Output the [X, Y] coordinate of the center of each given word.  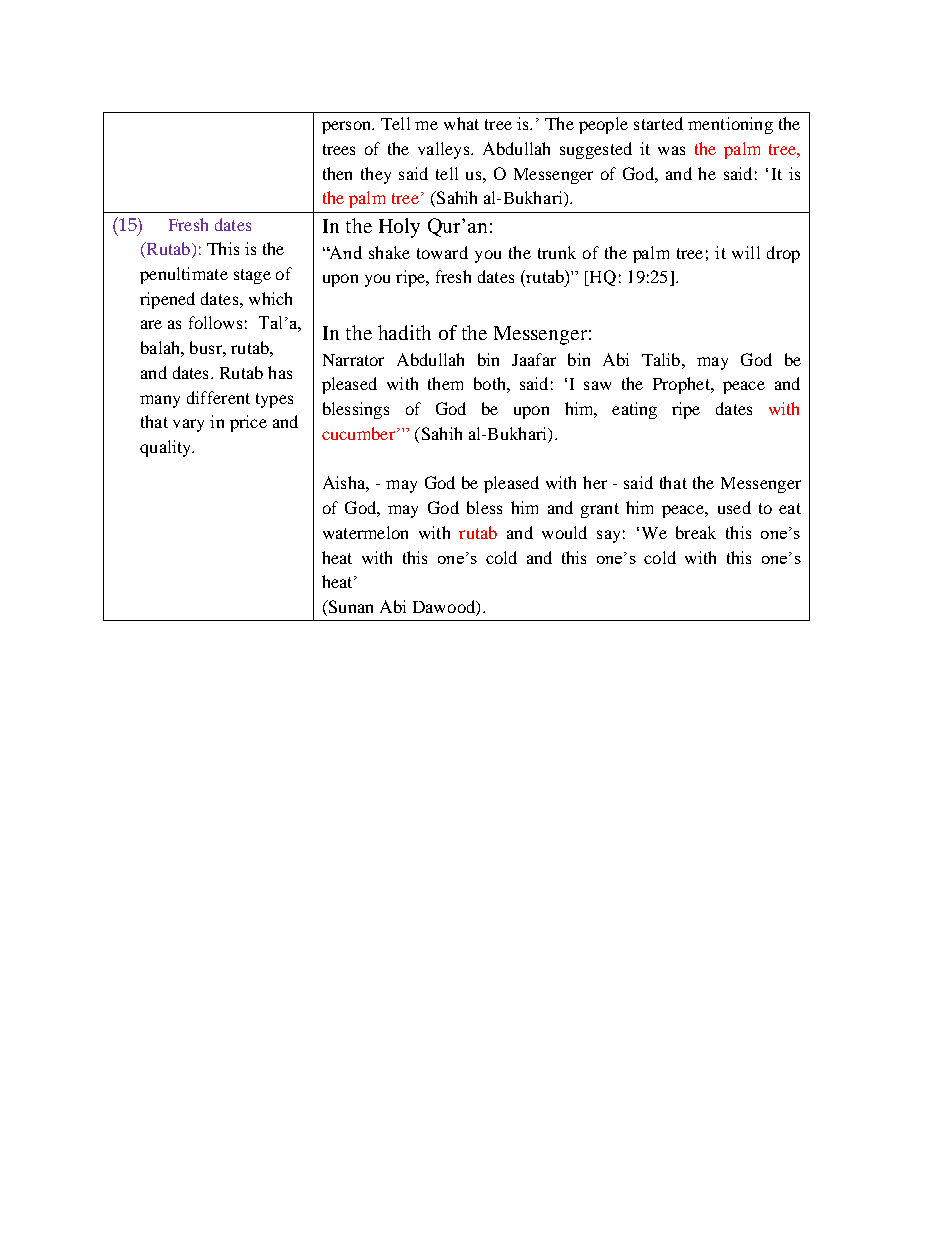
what [461, 123]
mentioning [730, 125]
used [734, 507]
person [348, 127]
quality [166, 448]
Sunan [349, 608]
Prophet [683, 385]
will [746, 252]
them [445, 383]
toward [442, 252]
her [595, 482]
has [280, 372]
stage [252, 276]
